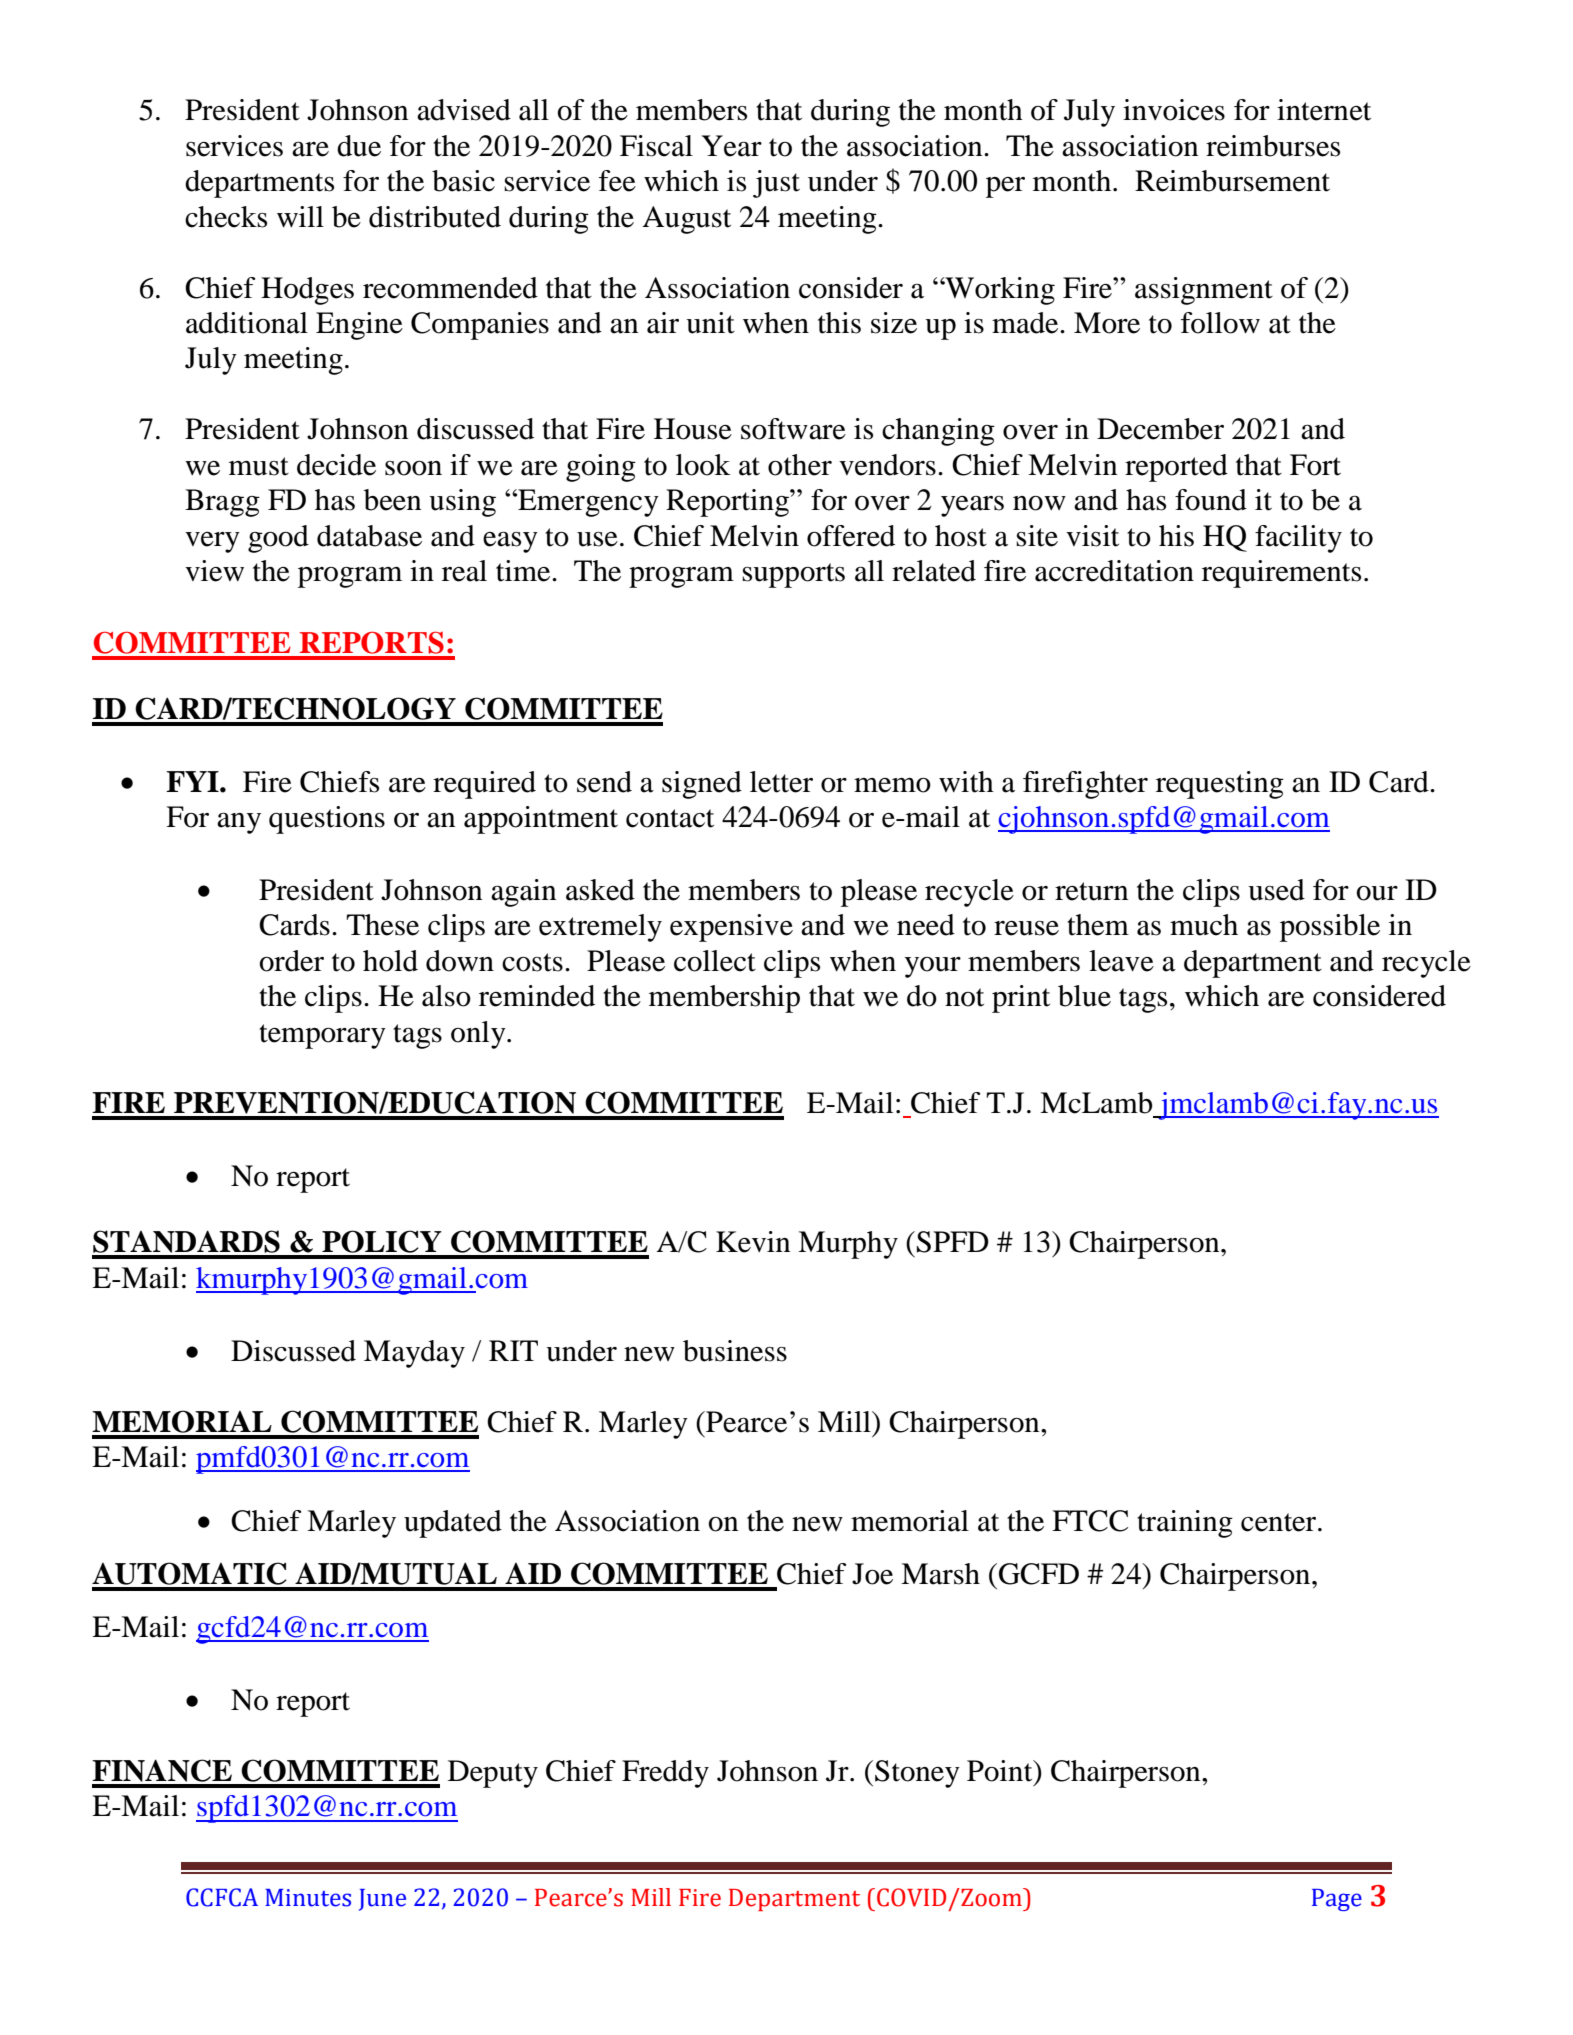 The width and height of the screenshot is (1573, 2035). What do you see at coordinates (369, 536) in the screenshot?
I see `database` at bounding box center [369, 536].
